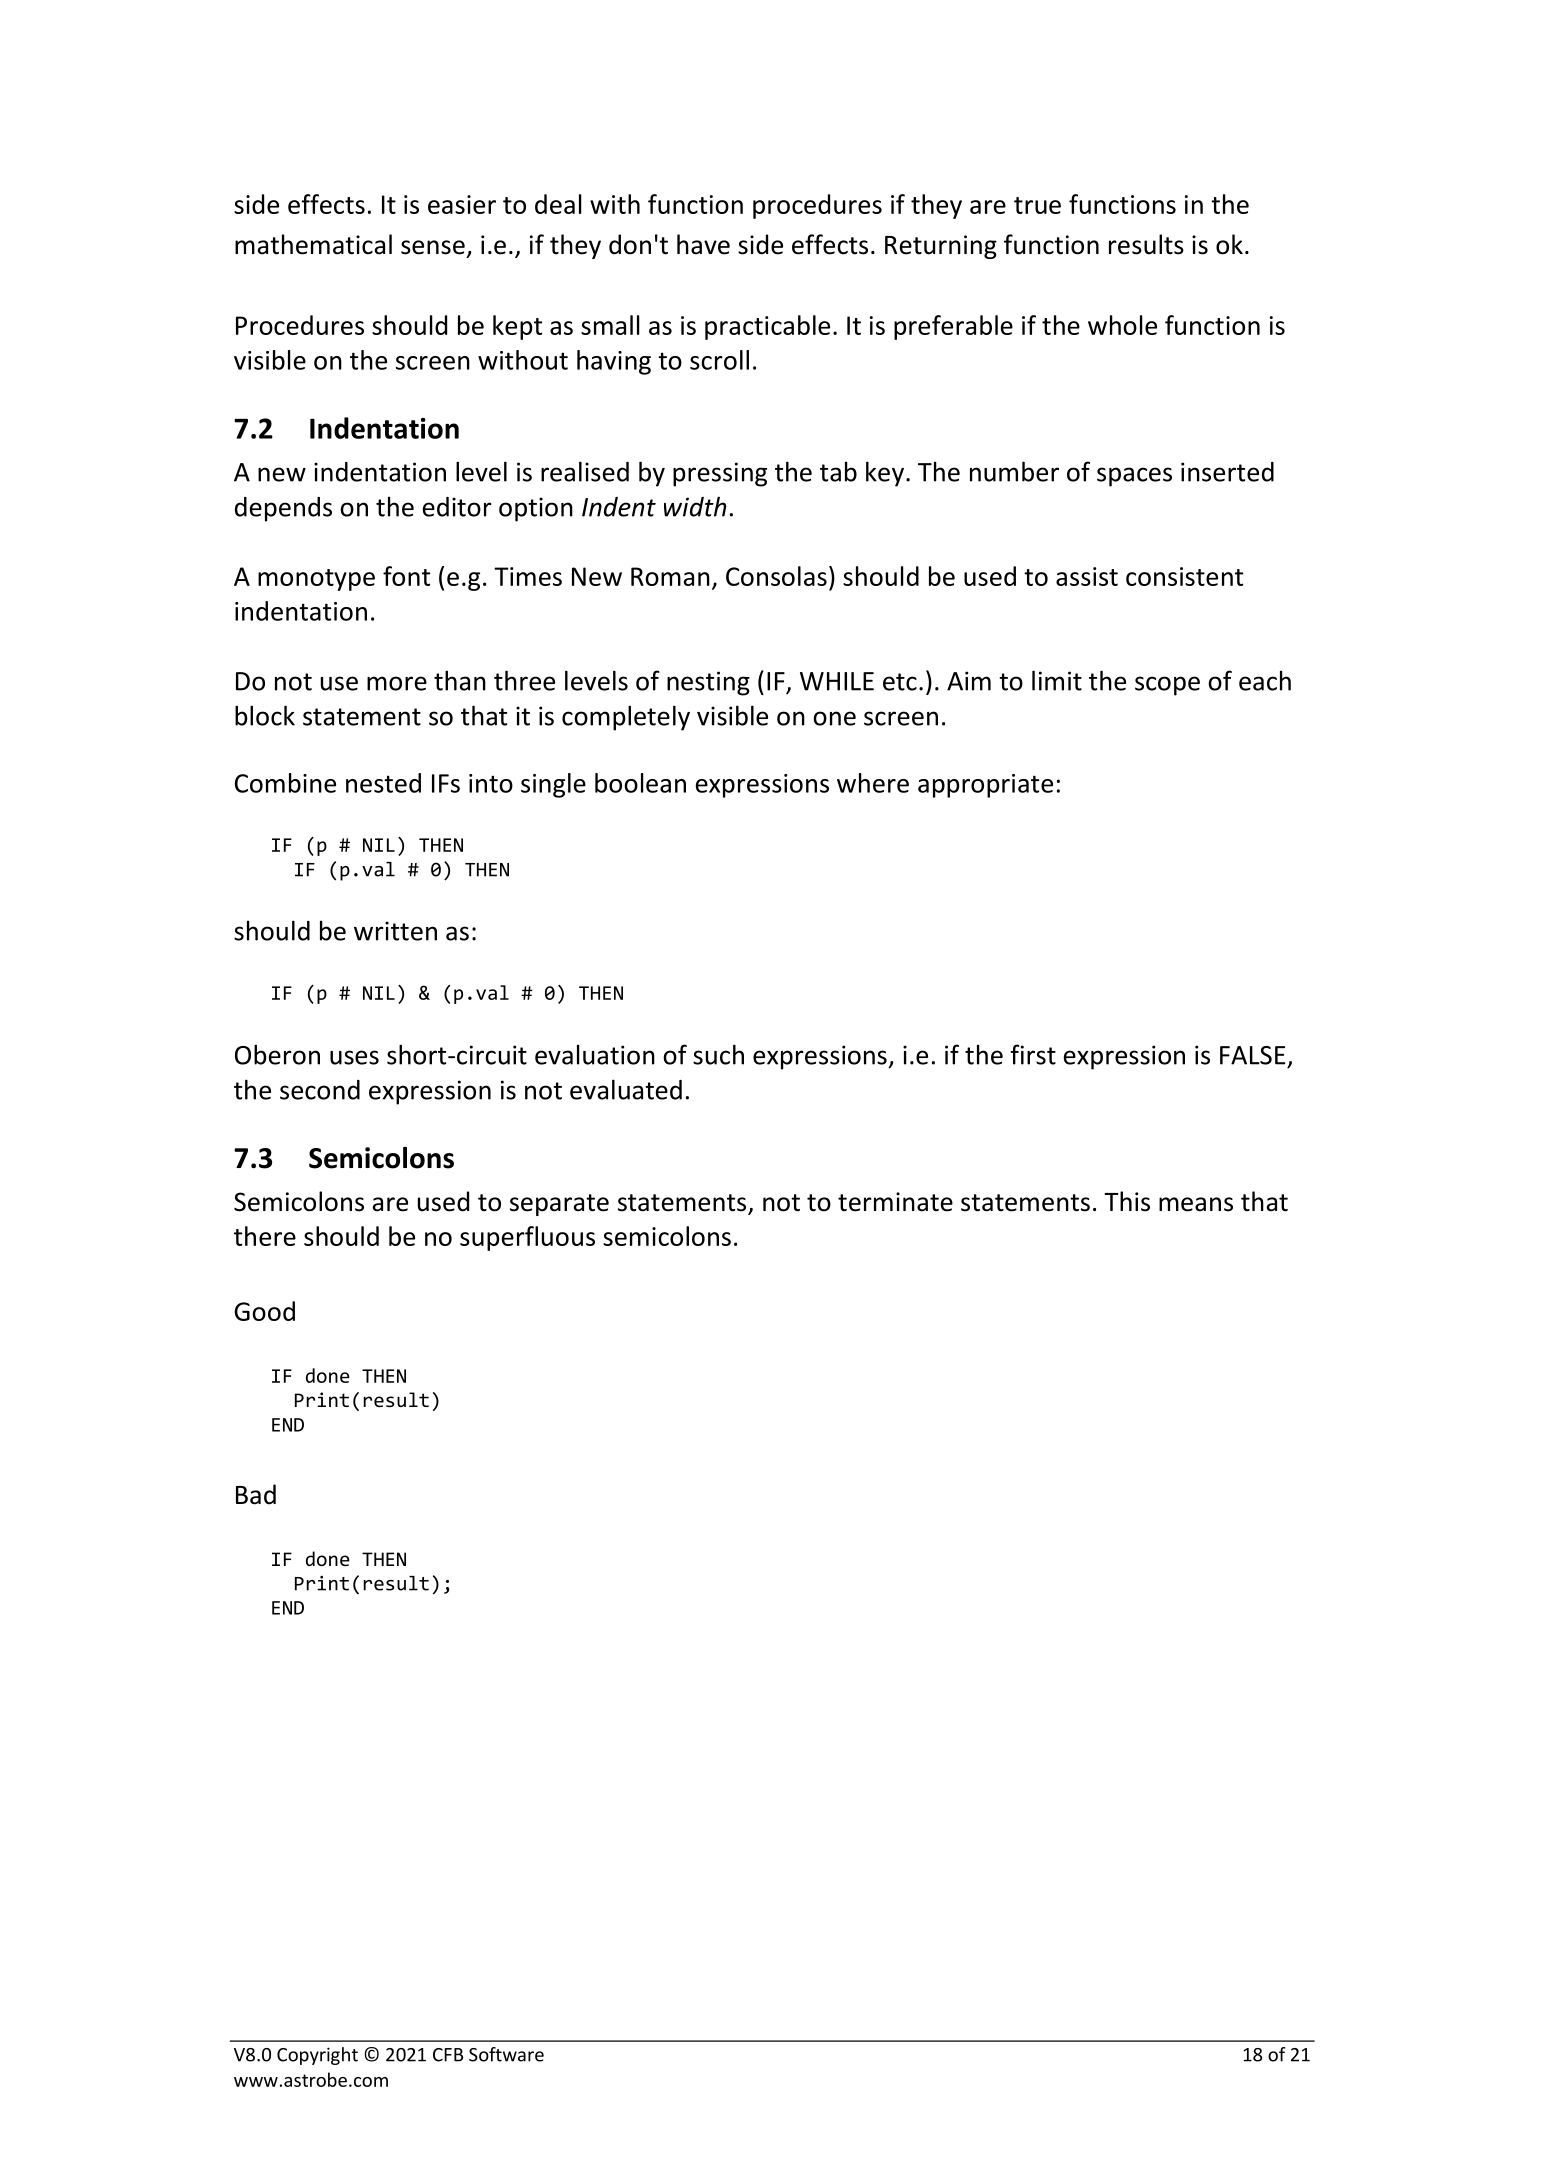 The image size is (1544, 2184). Describe the element at coordinates (718, 1054) in the screenshot. I see `such` at that location.
